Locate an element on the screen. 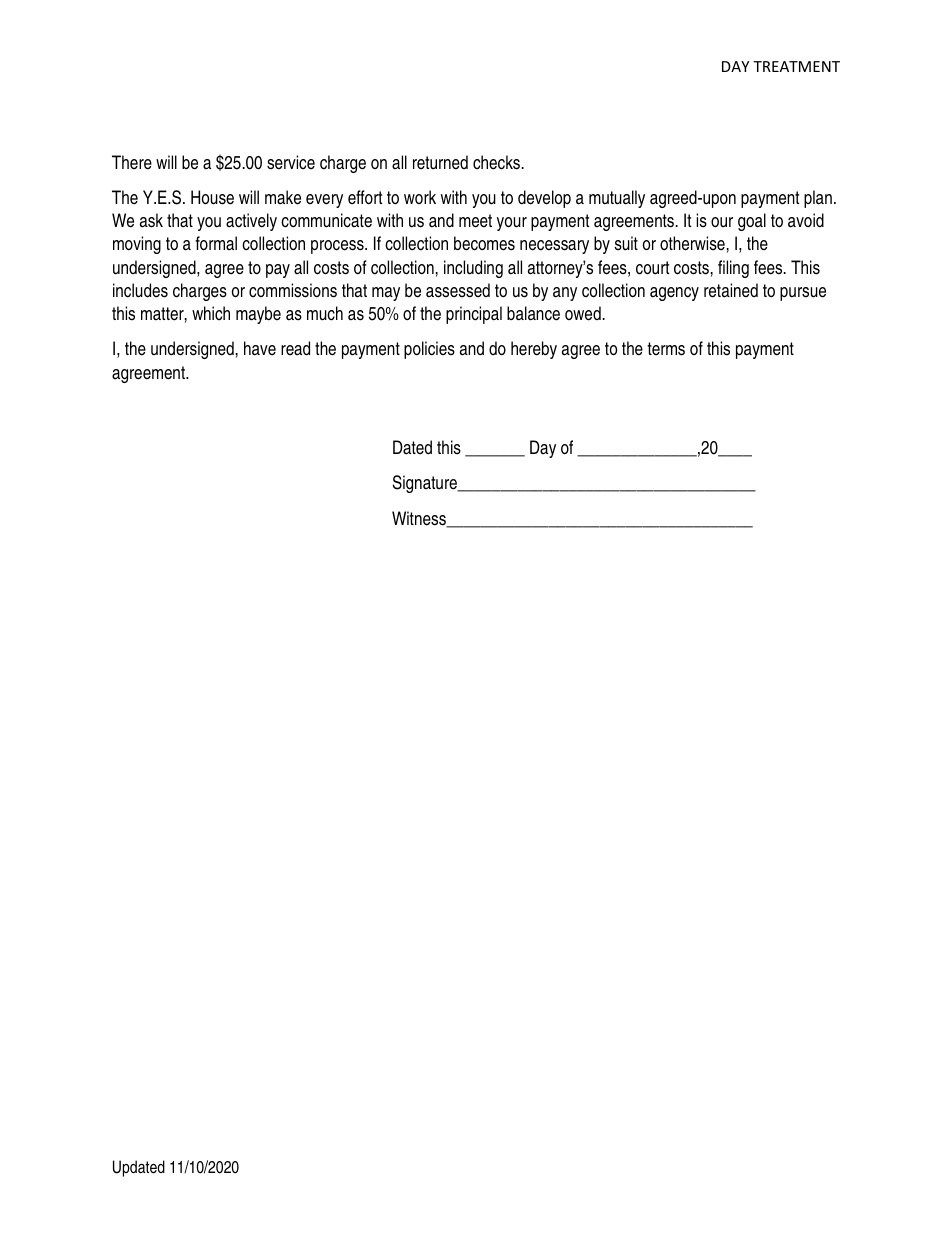 This screenshot has height=1233, width=952. service is located at coordinates (291, 162).
